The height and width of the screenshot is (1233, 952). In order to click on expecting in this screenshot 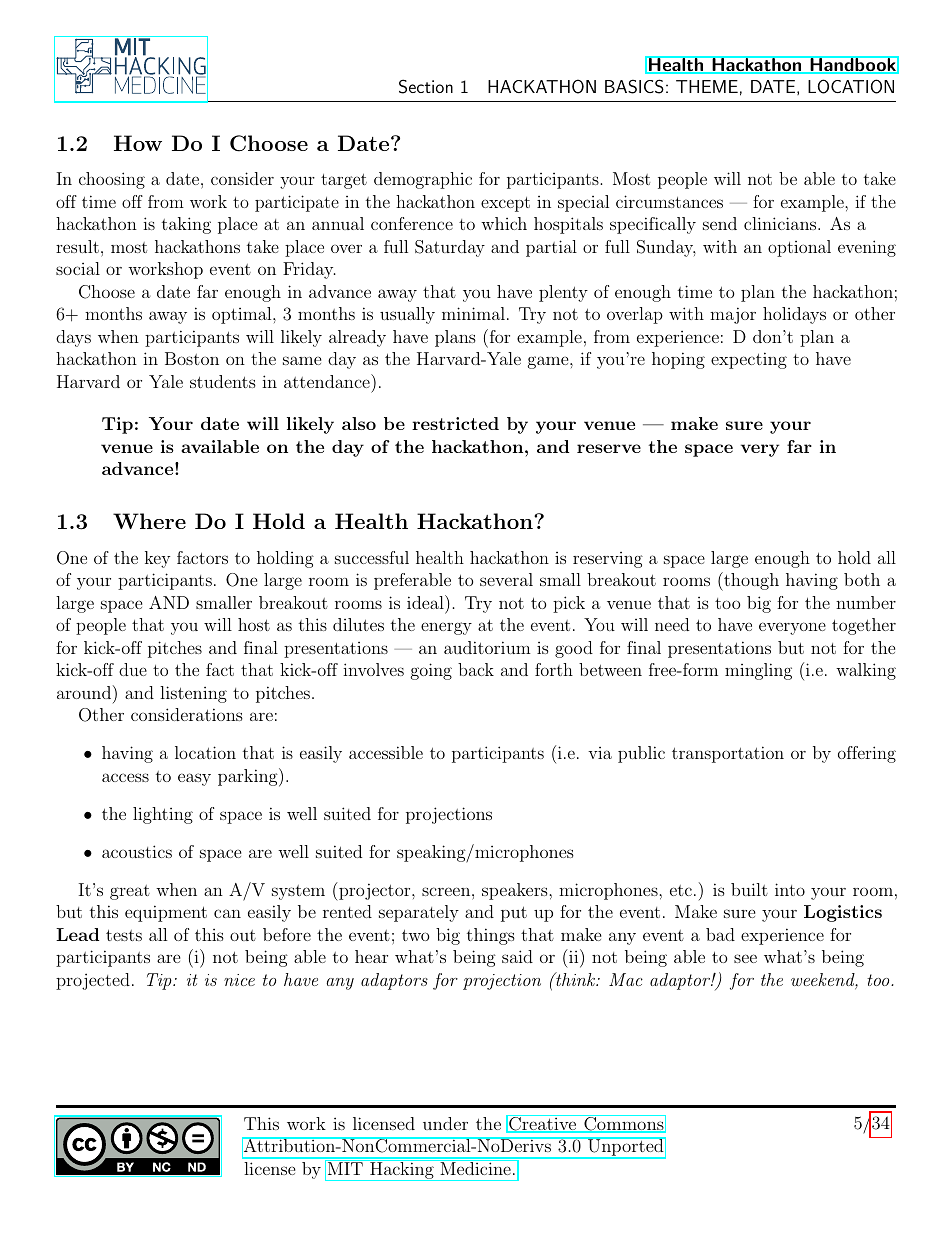, I will do `click(749, 360)`.
